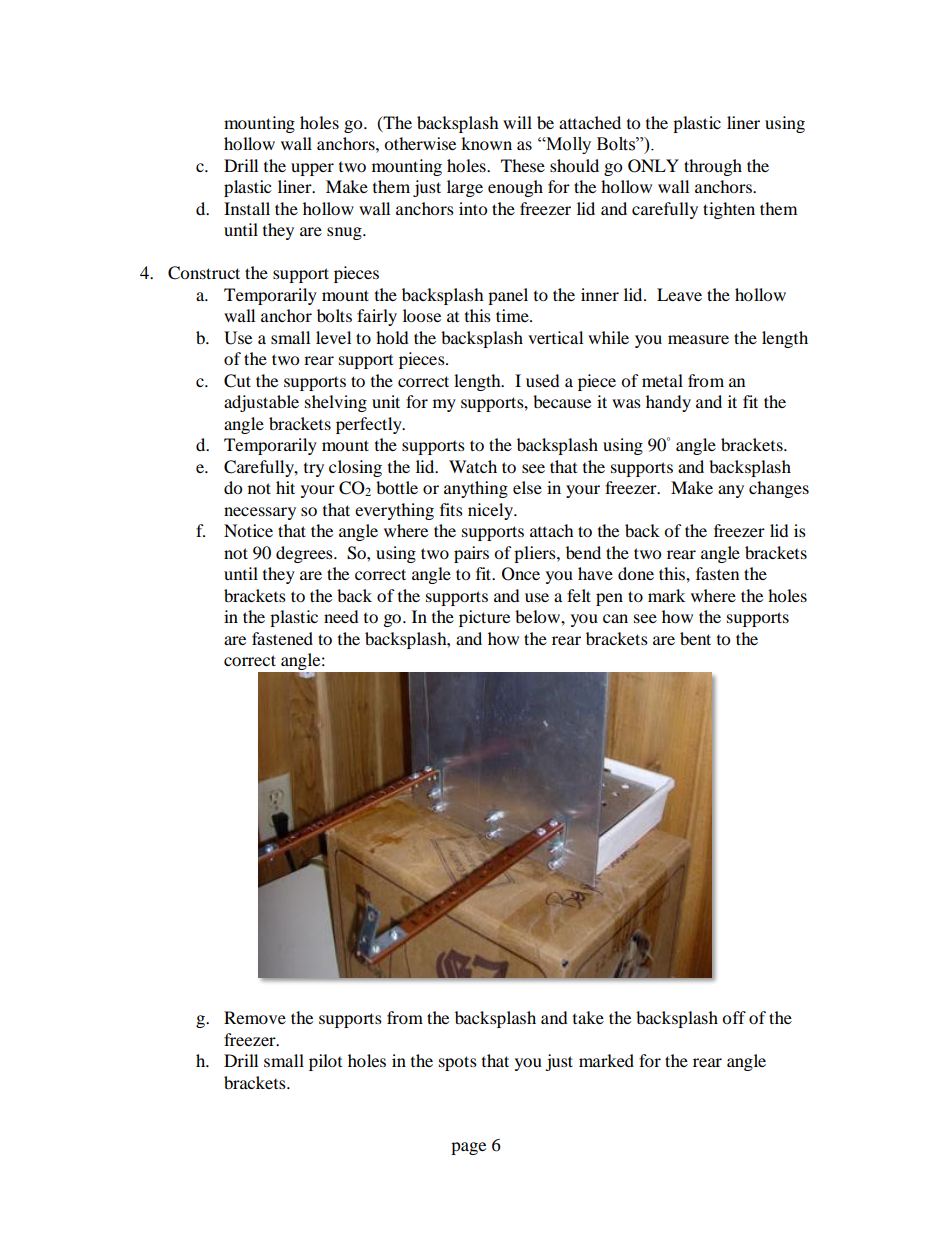  I want to click on bent, so click(695, 638).
